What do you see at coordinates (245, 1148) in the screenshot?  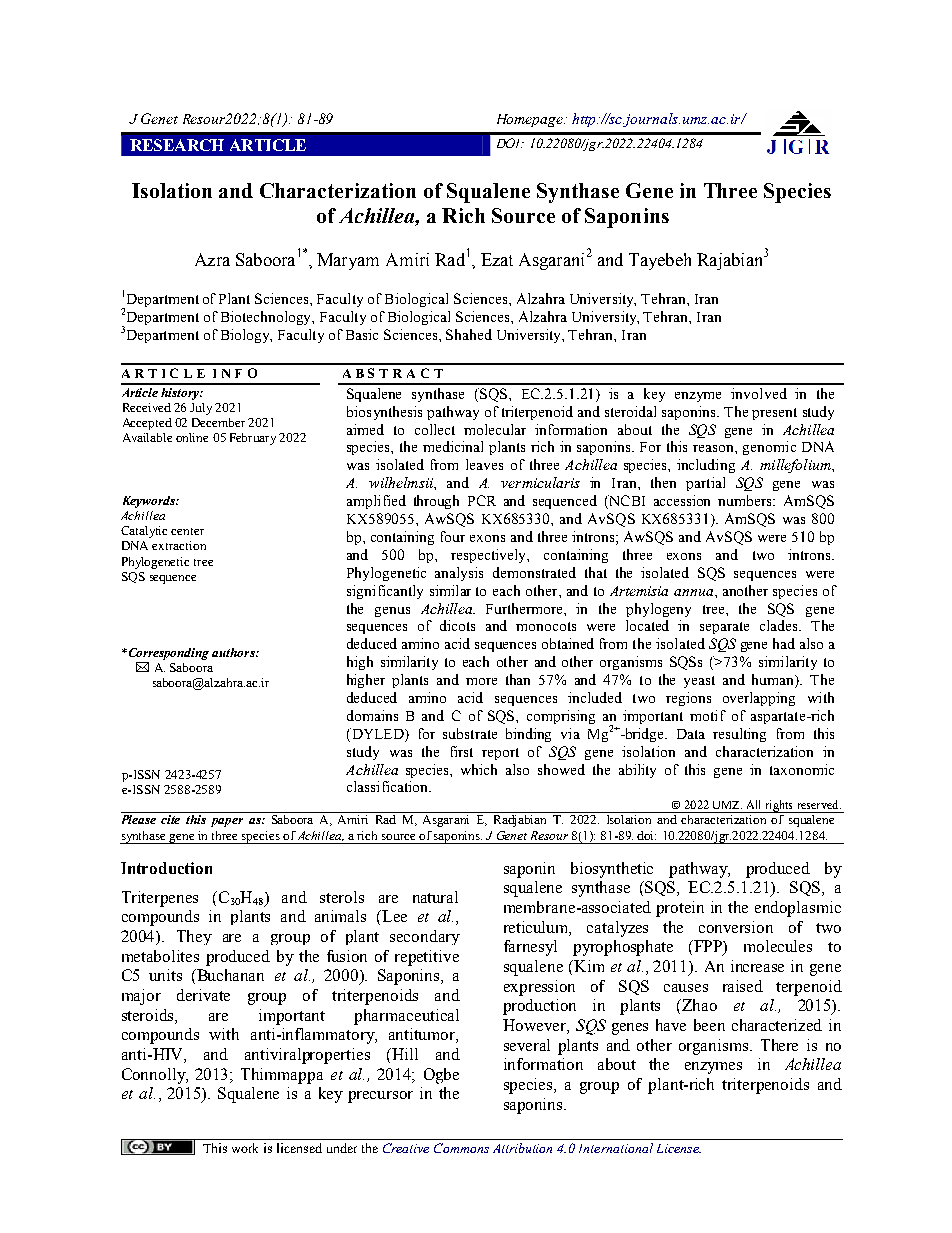 I see `work` at bounding box center [245, 1148].
